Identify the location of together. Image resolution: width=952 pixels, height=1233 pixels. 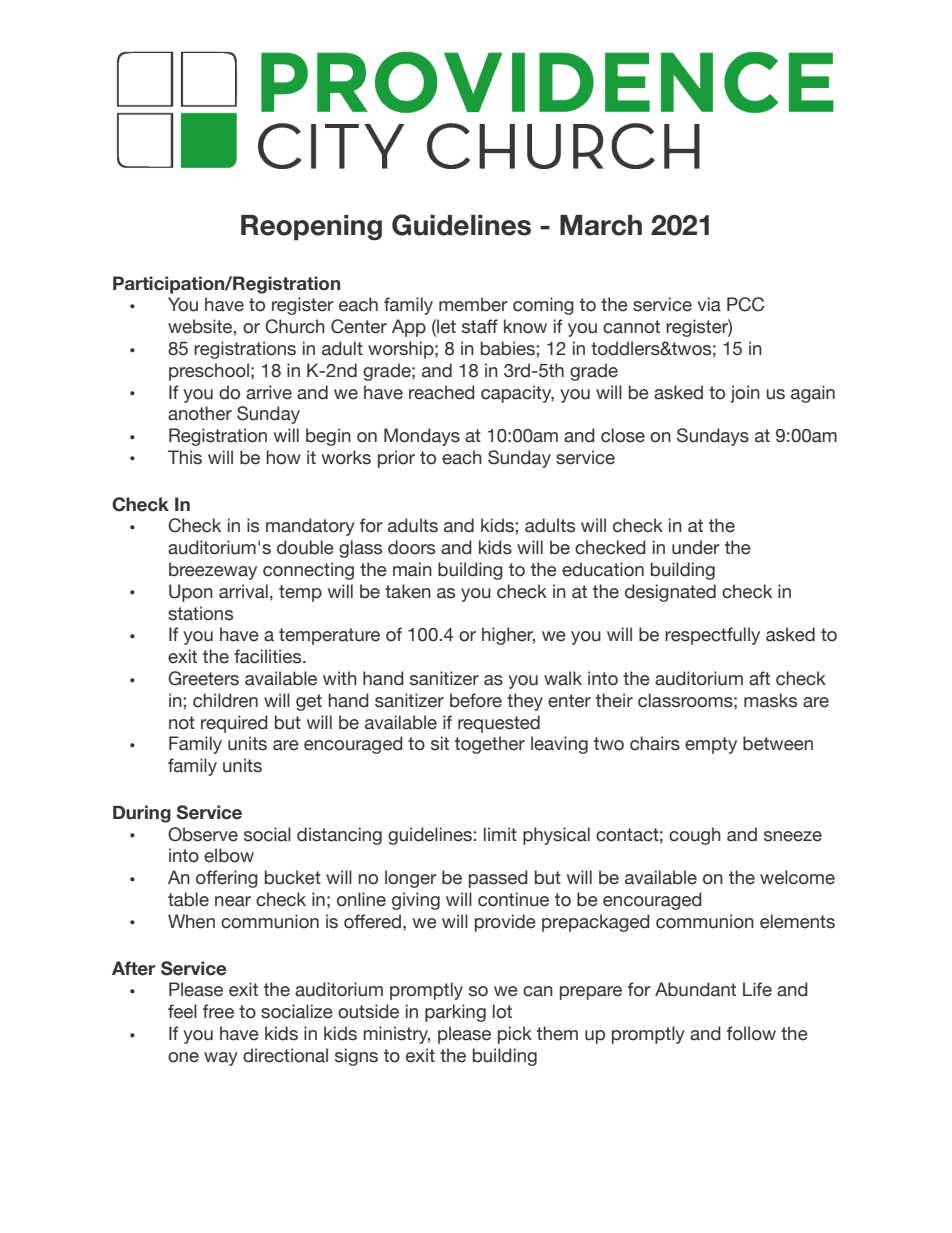
(490, 745).
